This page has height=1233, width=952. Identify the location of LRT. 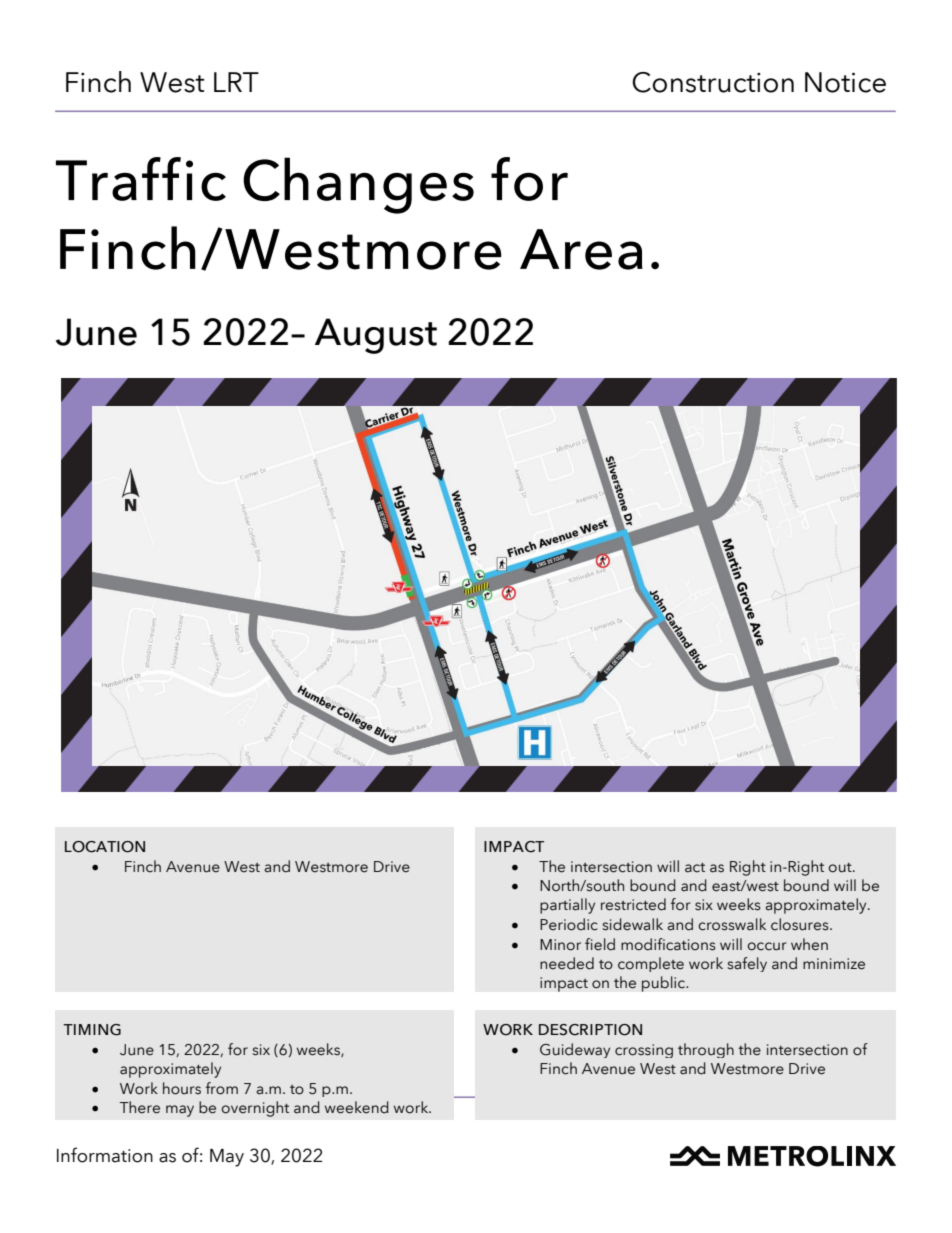
(236, 82).
